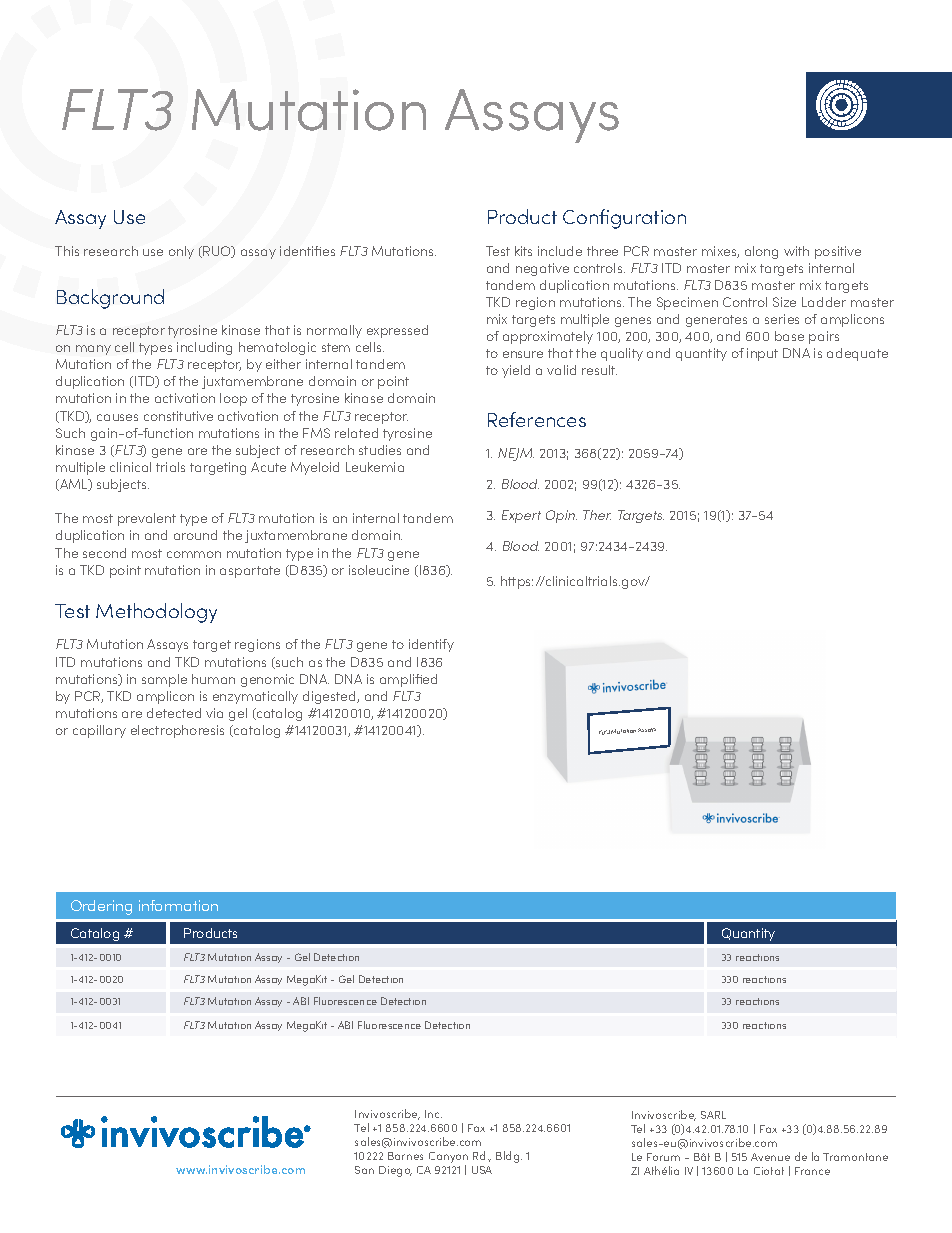 This screenshot has width=952, height=1233. Describe the element at coordinates (364, 1170) in the screenshot. I see `San` at that location.
